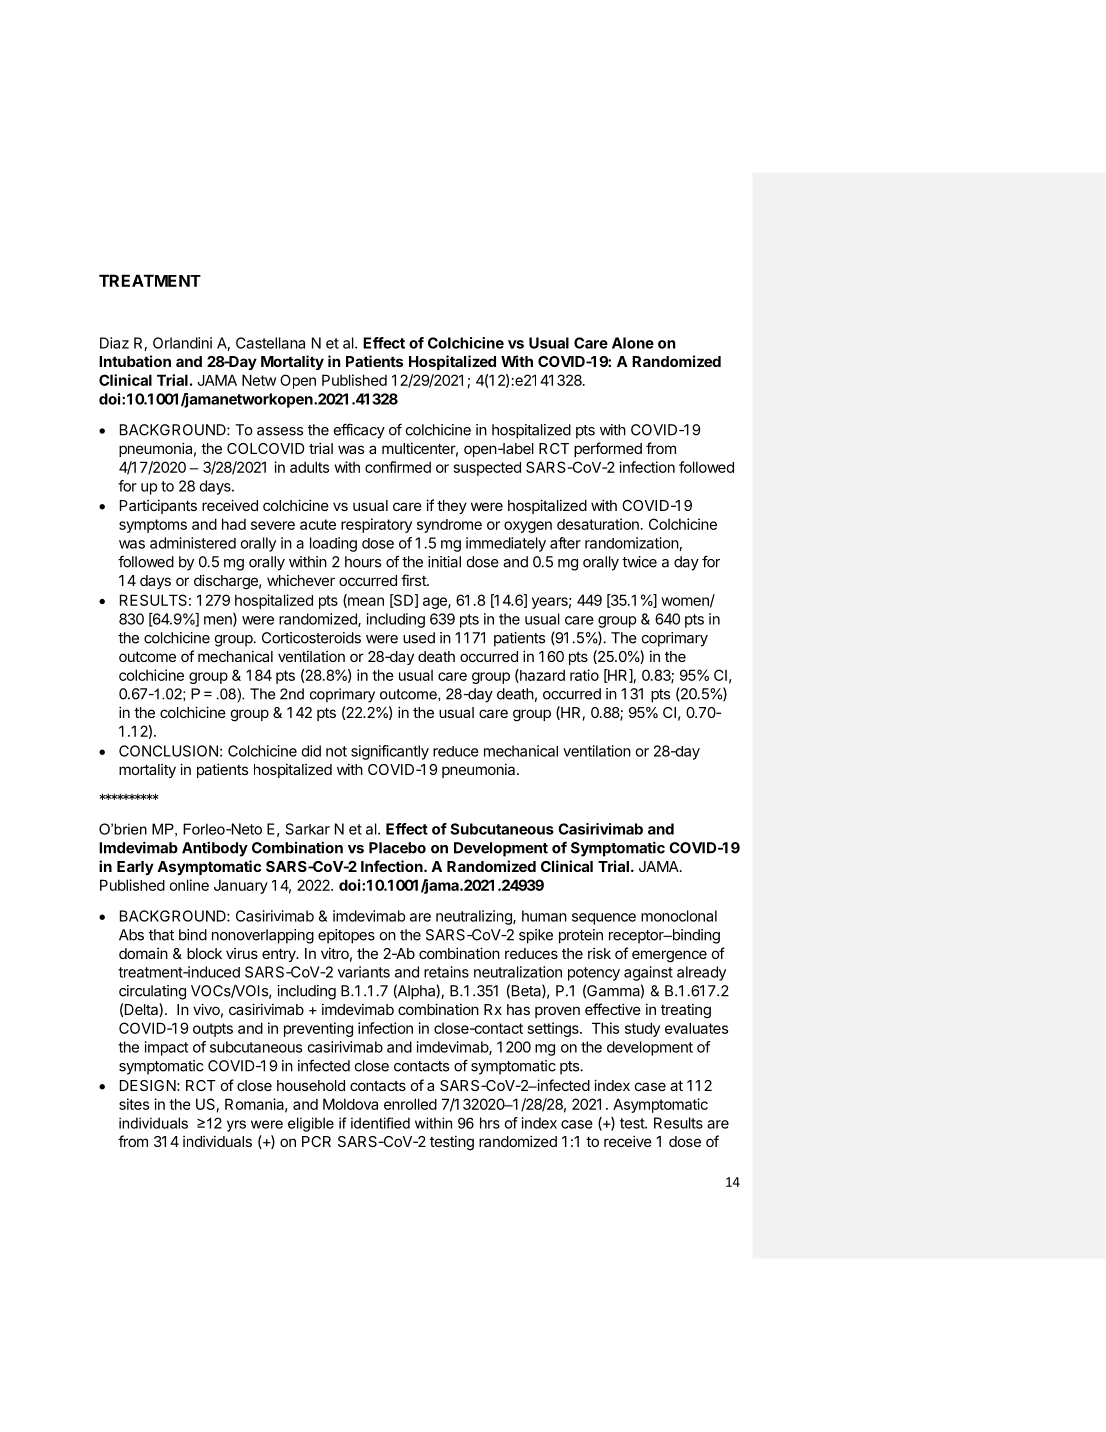 The height and width of the screenshot is (1432, 1106). What do you see at coordinates (604, 919) in the screenshot?
I see `sequence` at bounding box center [604, 919].
